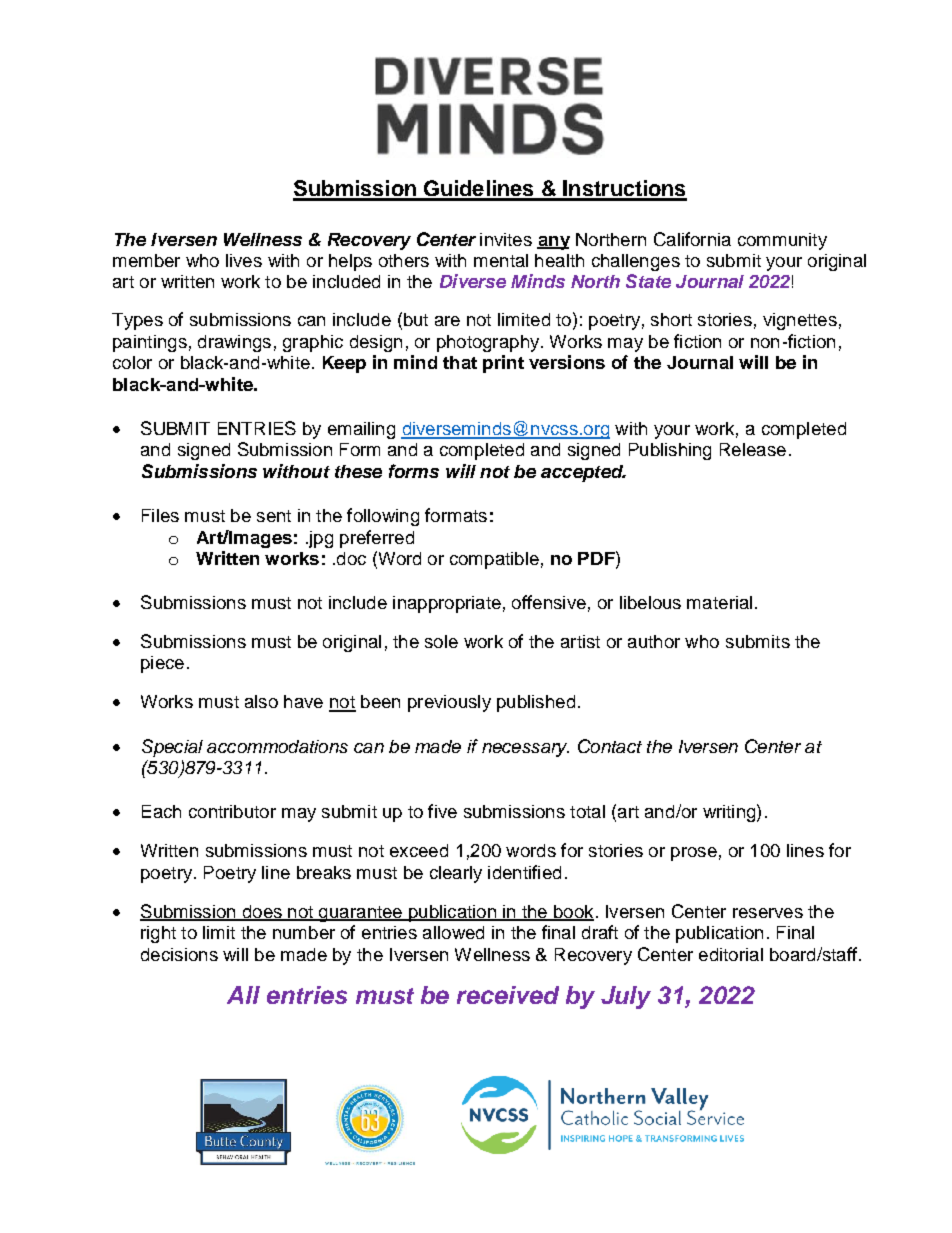  Describe the element at coordinates (172, 748) in the screenshot. I see `Special` at that location.
